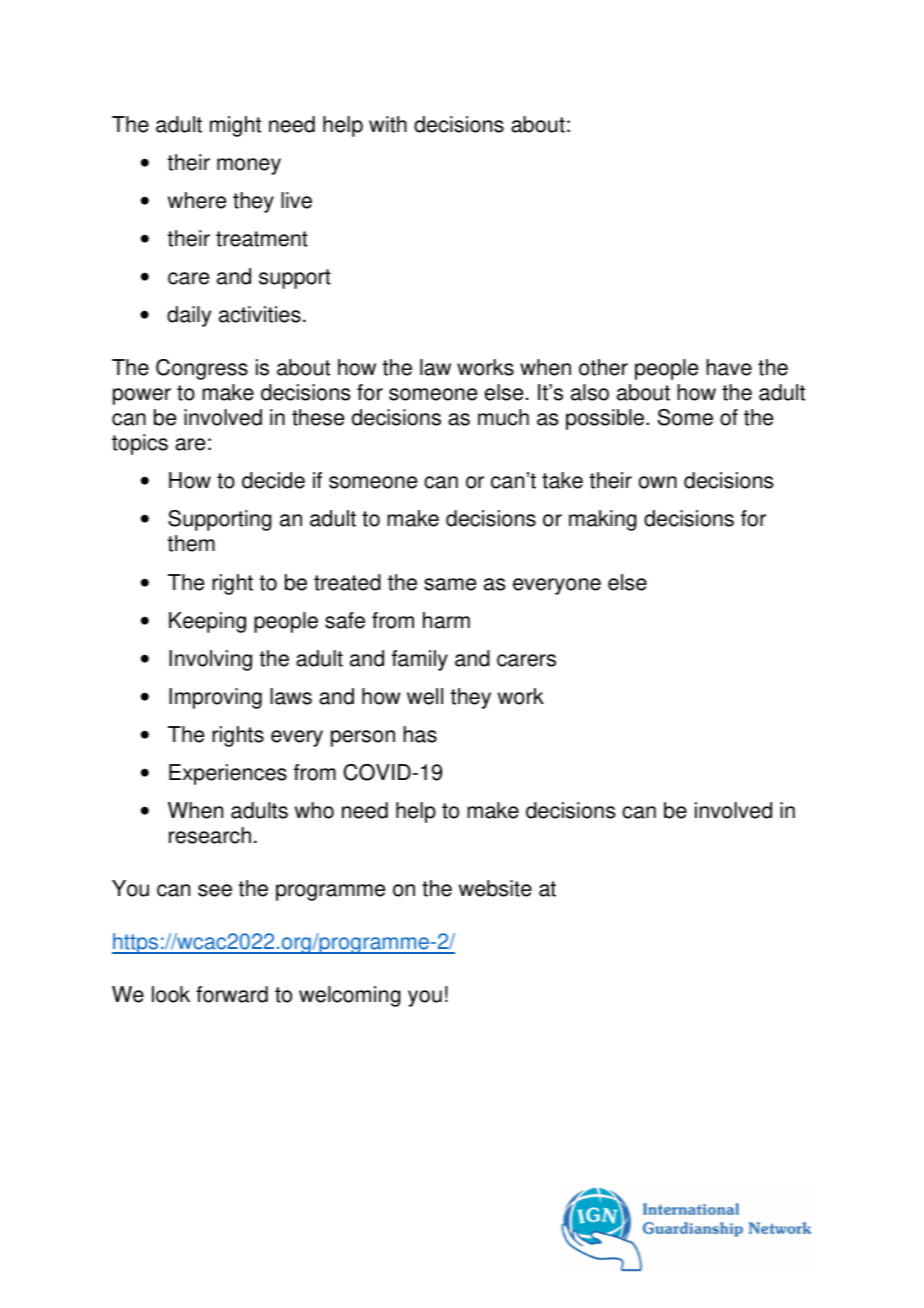 The width and height of the screenshot is (924, 1308). Describe the element at coordinates (425, 696) in the screenshot. I see `well` at that location.
